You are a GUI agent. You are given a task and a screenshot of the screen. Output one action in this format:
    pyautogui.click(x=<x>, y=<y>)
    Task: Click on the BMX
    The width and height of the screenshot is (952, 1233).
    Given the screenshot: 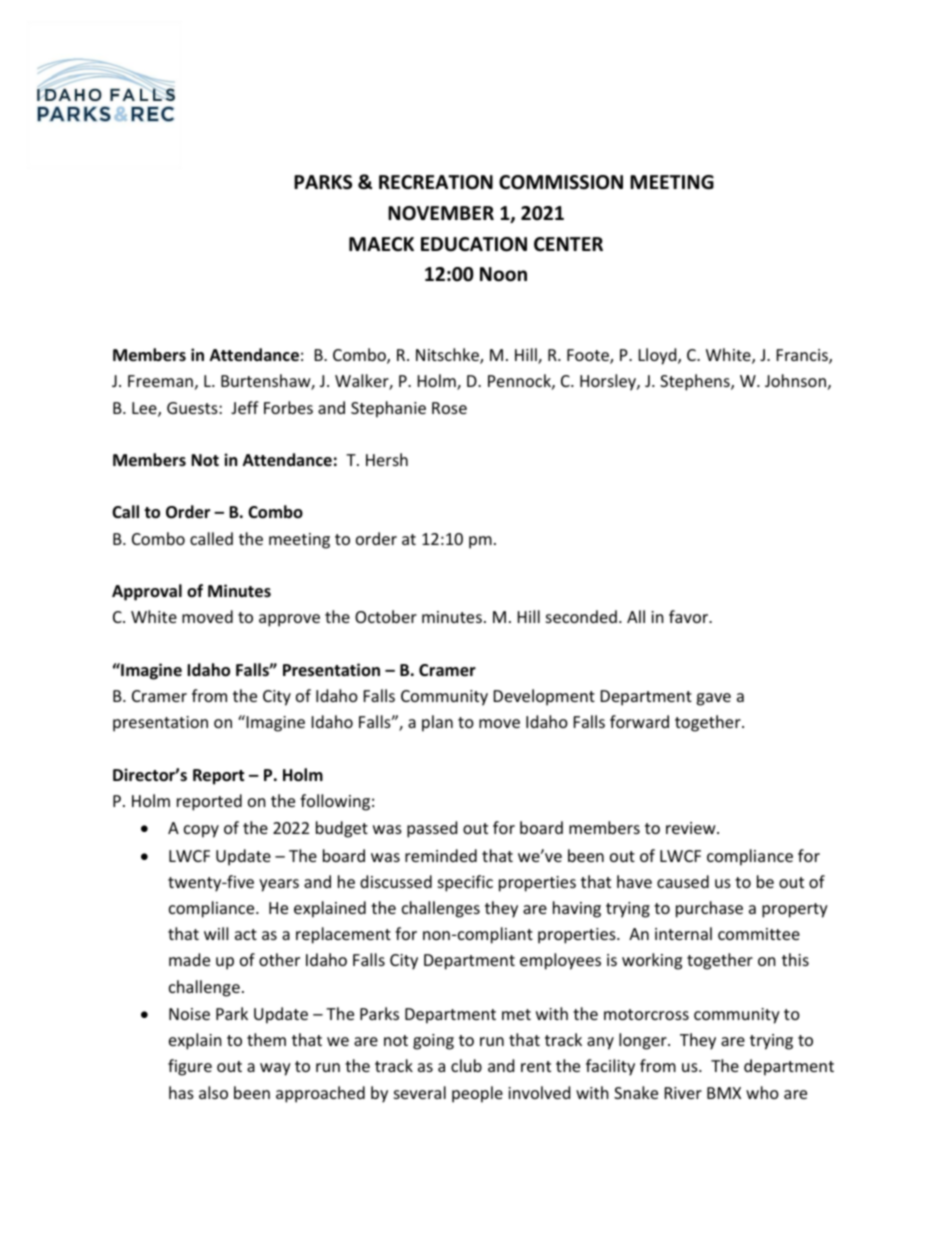 What is the action you would take?
    pyautogui.click(x=724, y=1093)
